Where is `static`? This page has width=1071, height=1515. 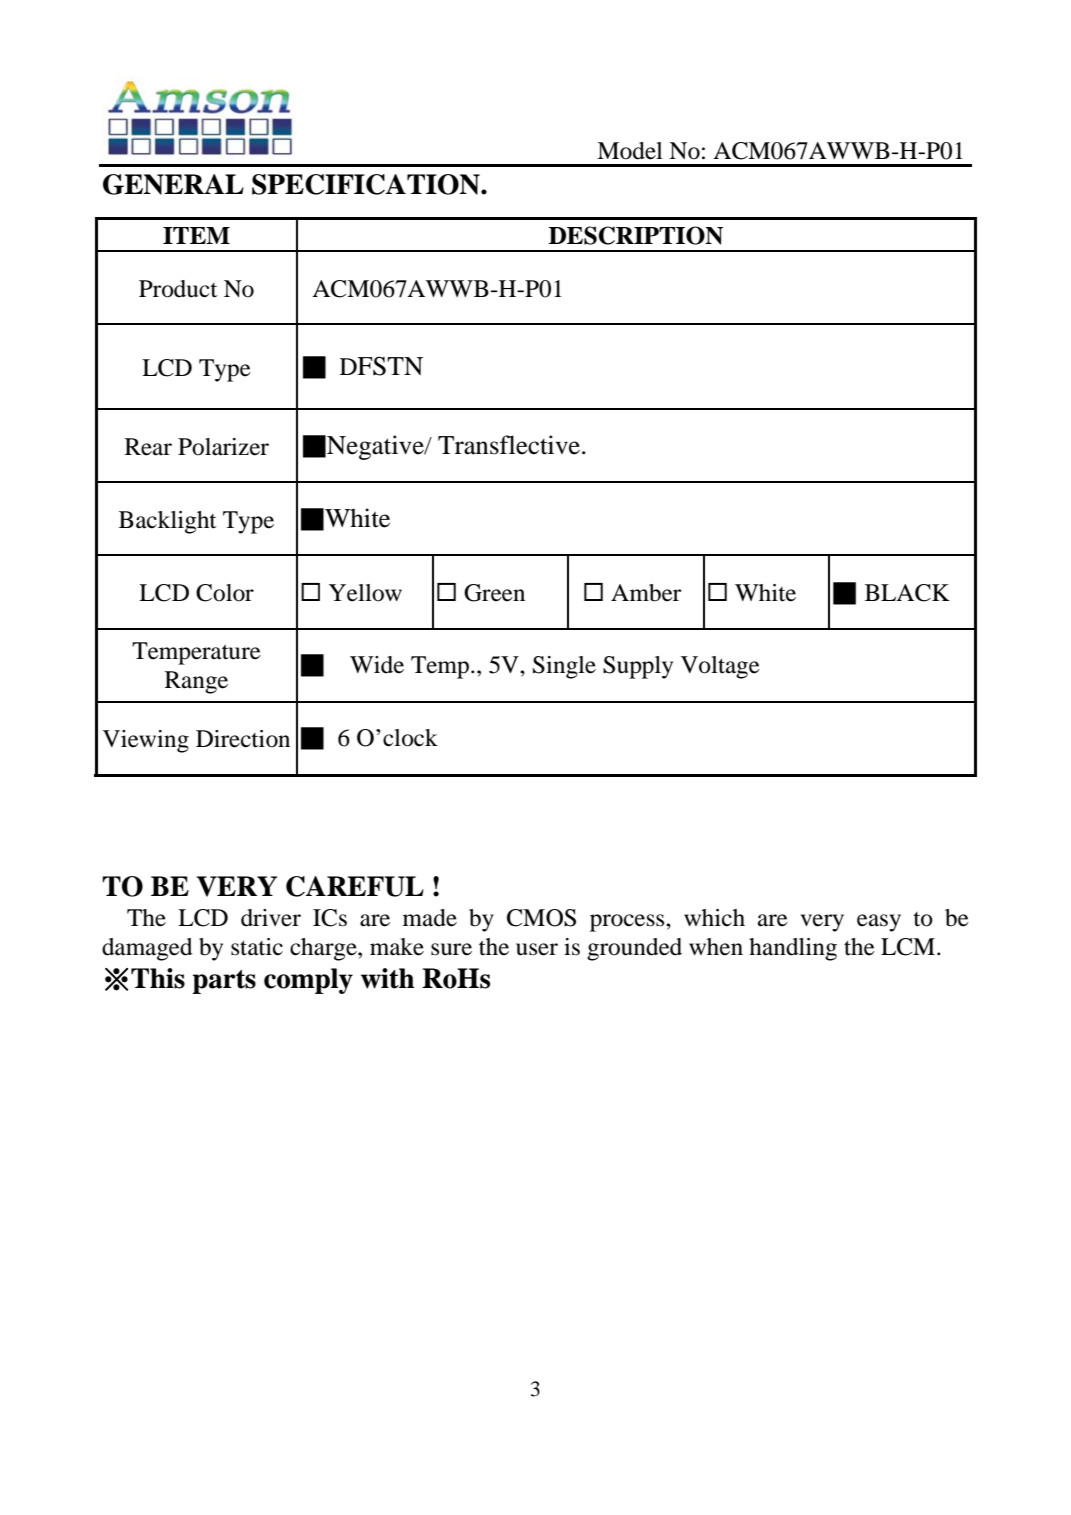
static is located at coordinates (257, 947).
